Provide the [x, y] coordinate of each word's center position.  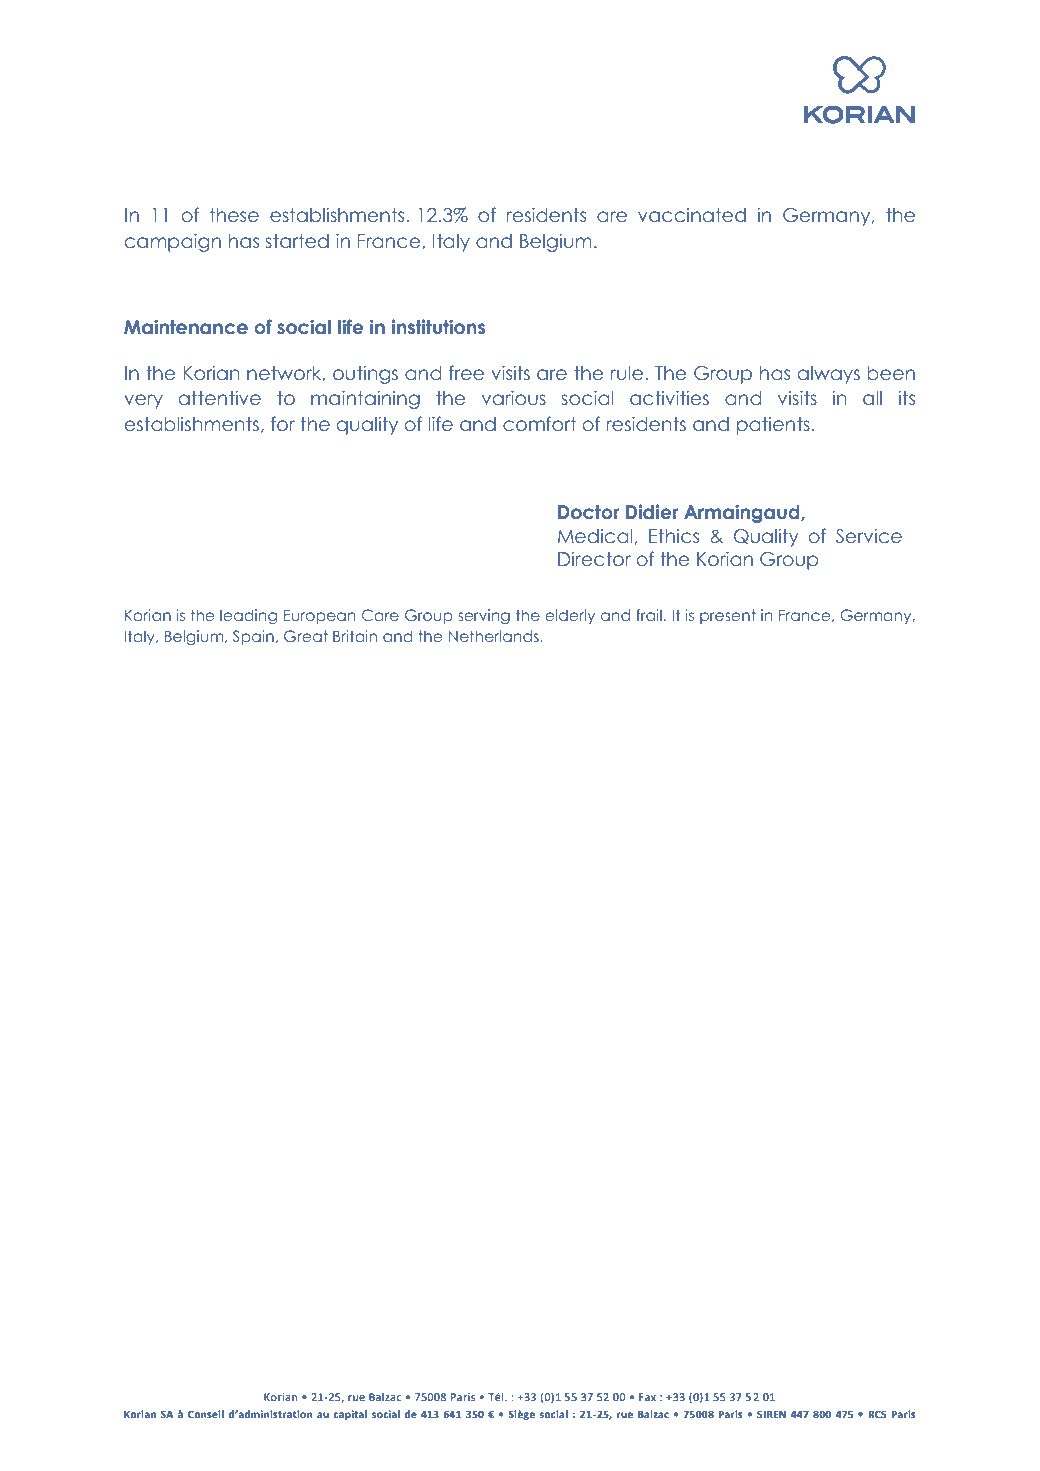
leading [248, 616]
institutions [438, 327]
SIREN [771, 1414]
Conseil [206, 1414]
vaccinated [692, 215]
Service [869, 536]
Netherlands [495, 636]
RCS [877, 1414]
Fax [647, 1397]
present [728, 616]
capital [350, 1415]
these [234, 215]
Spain [253, 637]
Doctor [588, 512]
